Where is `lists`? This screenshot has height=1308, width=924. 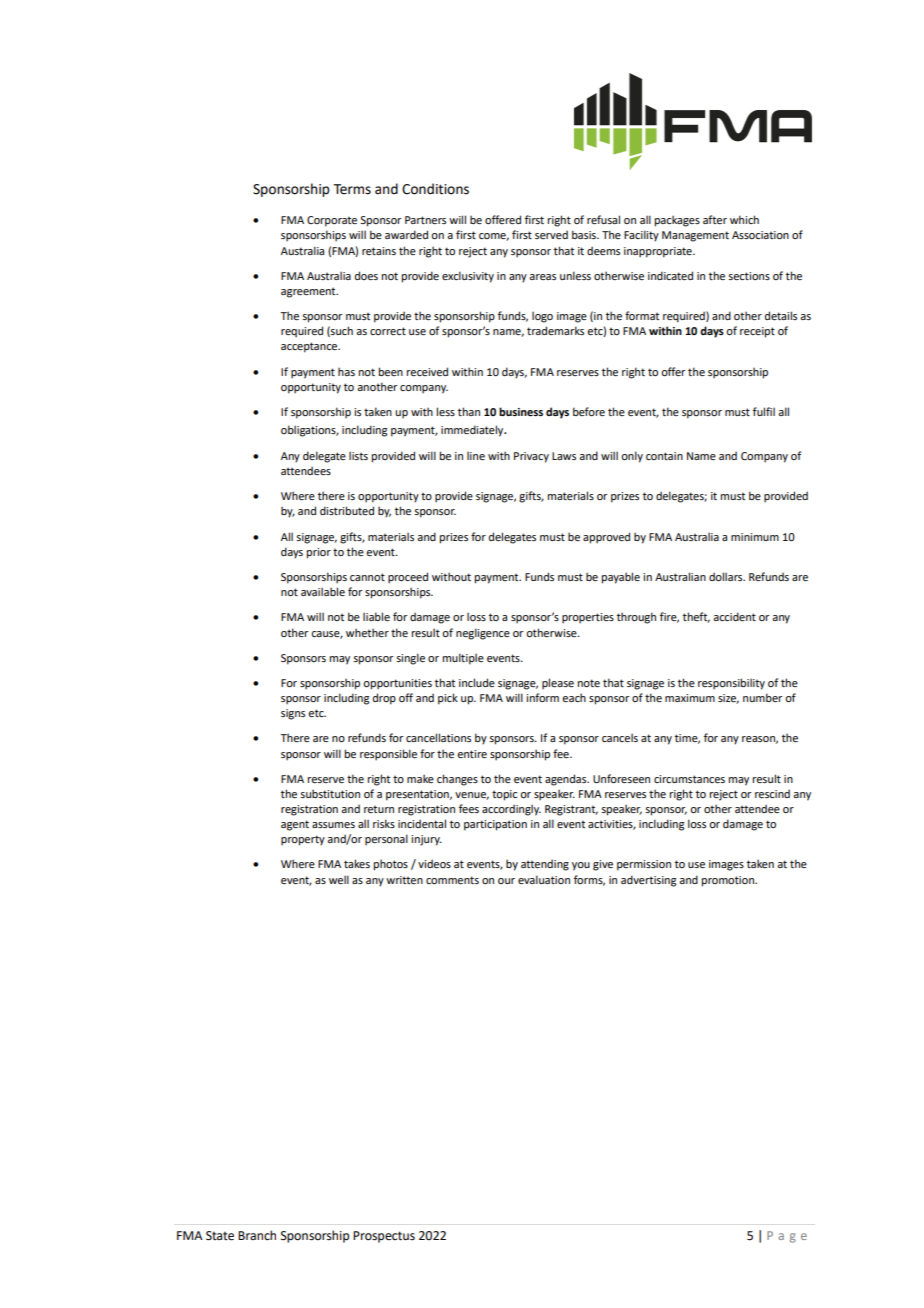
lists is located at coordinates (358, 455).
